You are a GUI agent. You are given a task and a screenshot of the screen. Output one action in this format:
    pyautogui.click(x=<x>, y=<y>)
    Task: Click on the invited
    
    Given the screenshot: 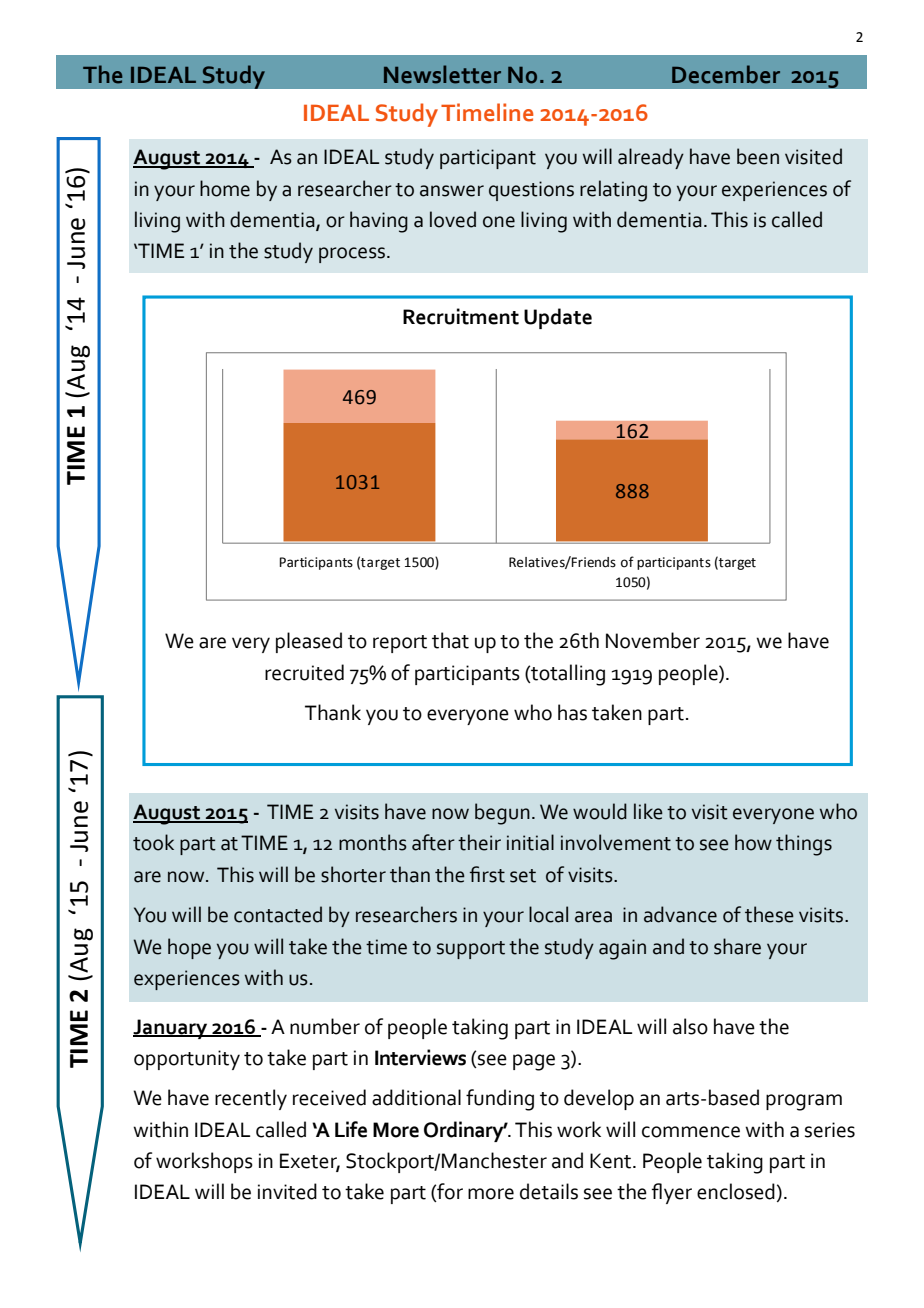 What is the action you would take?
    pyautogui.click(x=287, y=1191)
